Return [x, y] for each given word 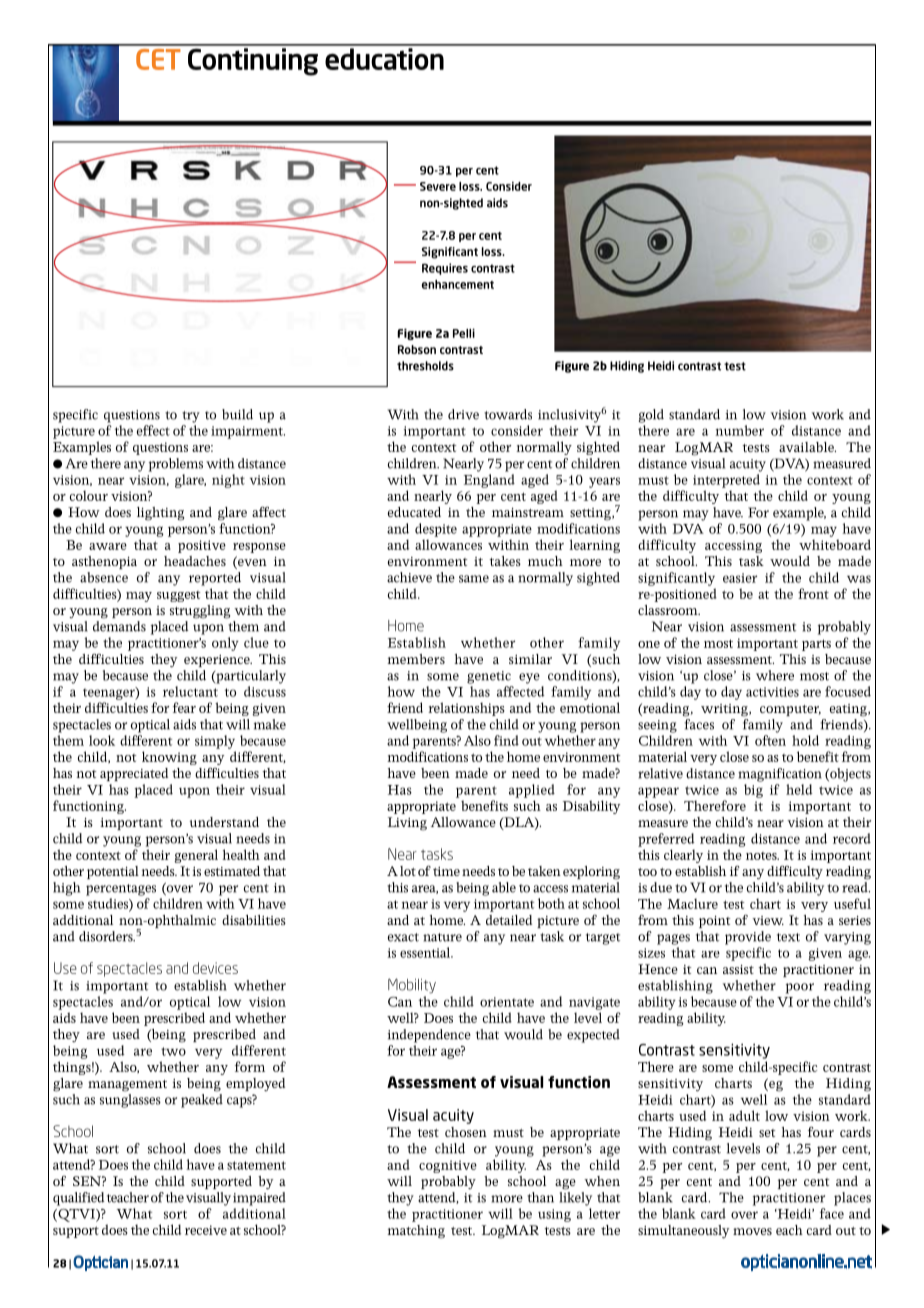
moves [752, 1231]
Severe [438, 186]
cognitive [448, 1166]
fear [184, 707]
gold [651, 416]
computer [790, 710]
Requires [445, 269]
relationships [466, 709]
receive [206, 1230]
